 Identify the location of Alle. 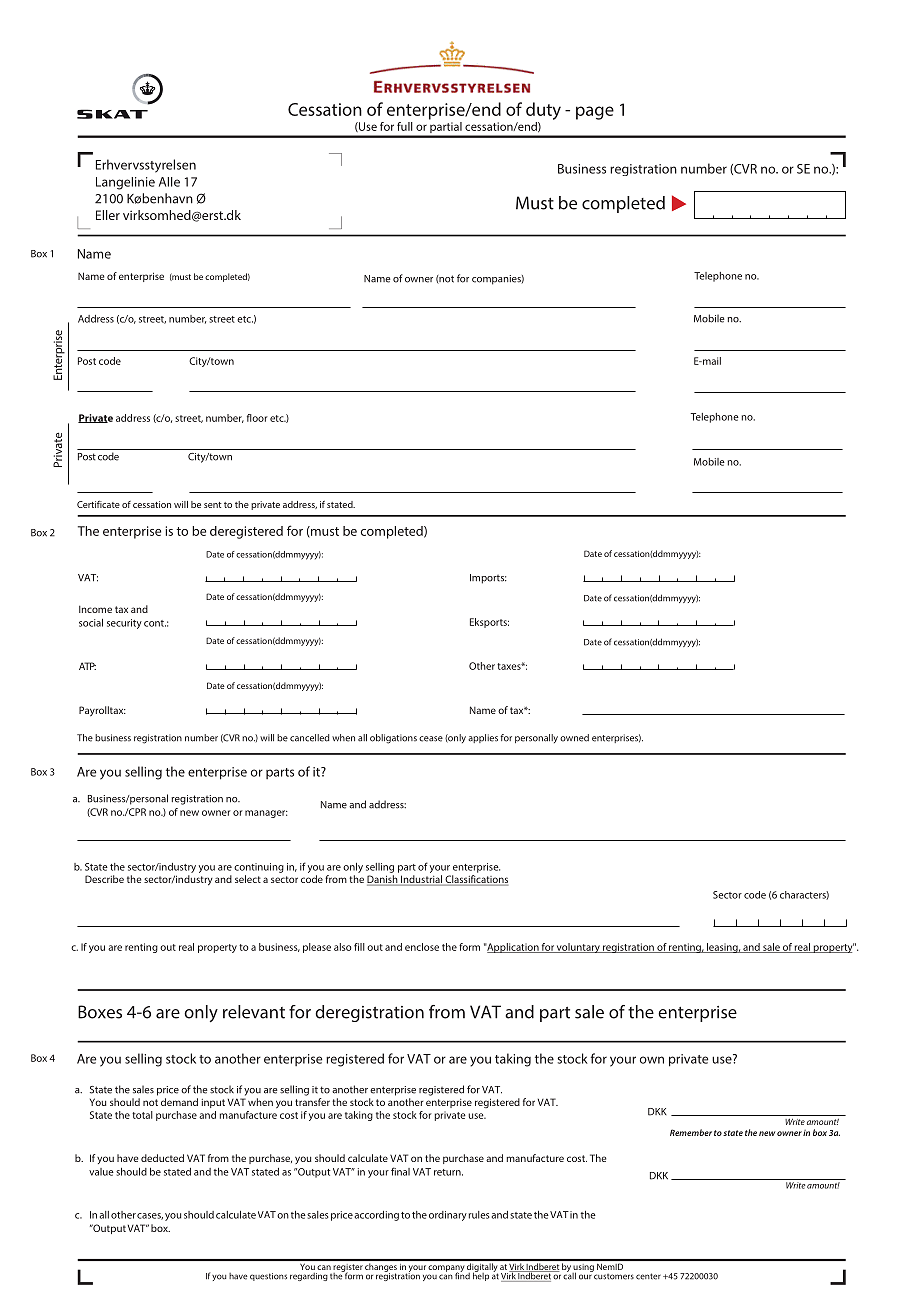
(169, 182).
